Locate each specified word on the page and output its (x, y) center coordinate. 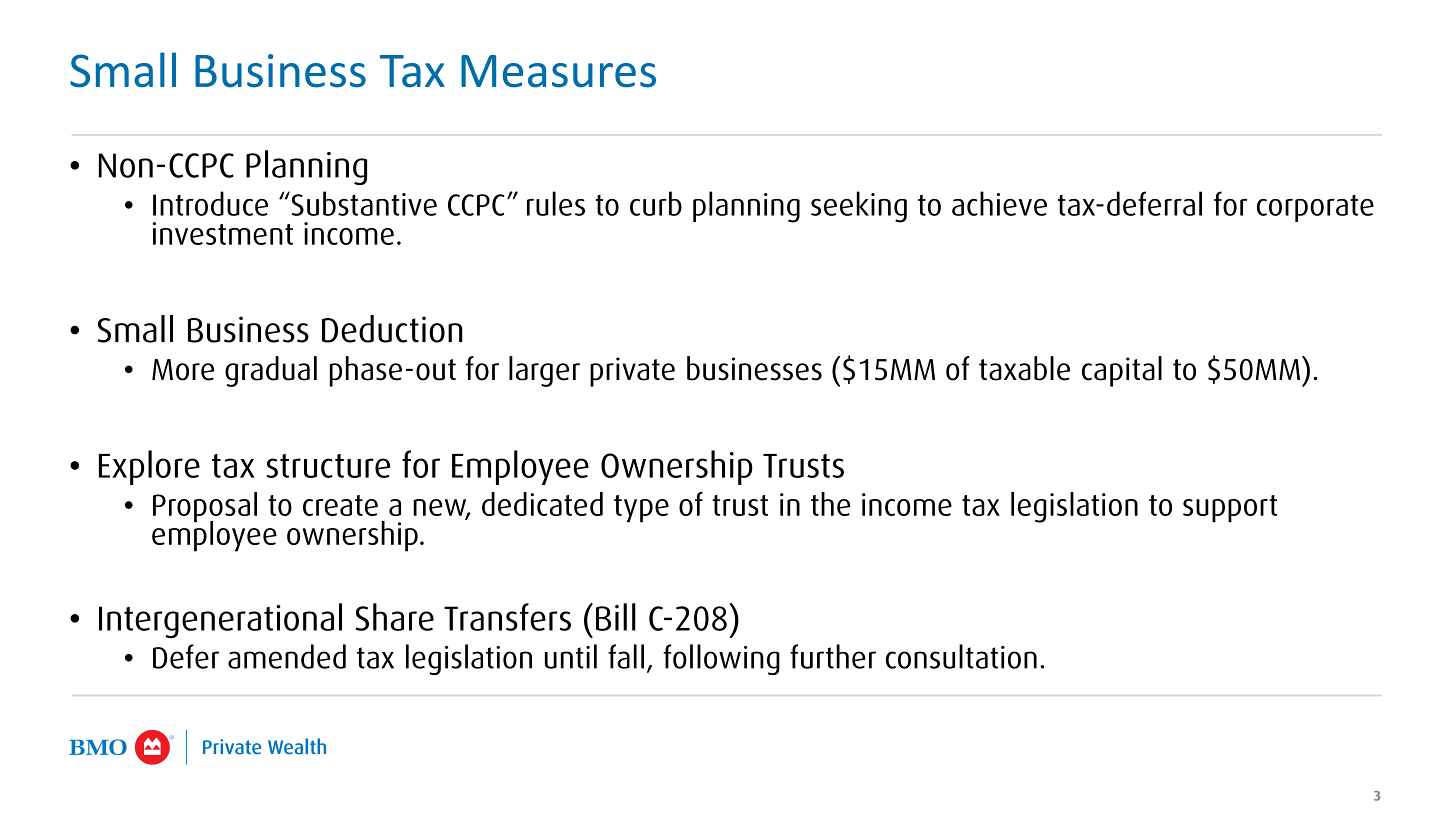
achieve (999, 203)
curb (656, 203)
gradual (271, 371)
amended (287, 656)
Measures (558, 71)
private (632, 372)
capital (1122, 371)
